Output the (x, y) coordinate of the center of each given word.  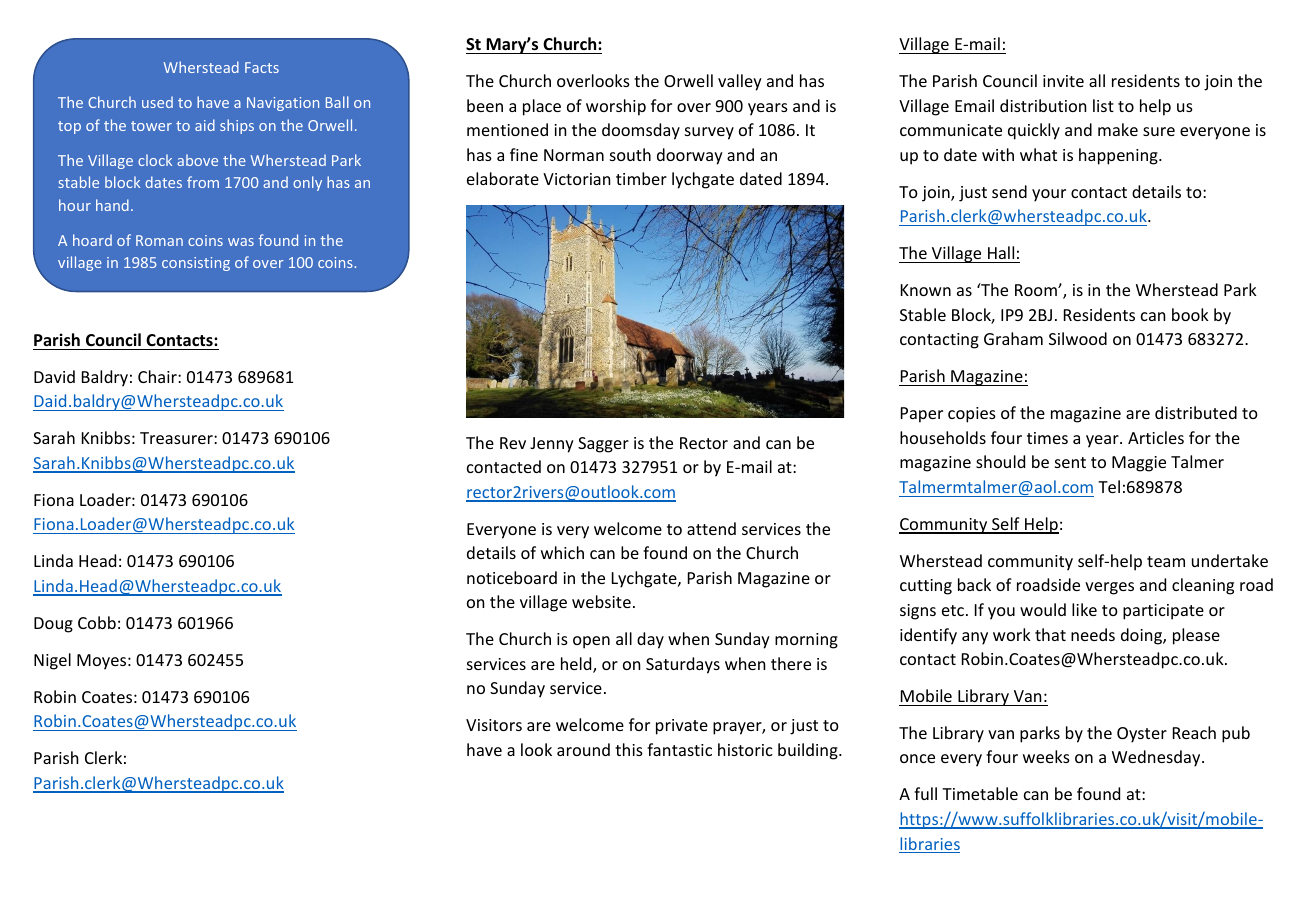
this (629, 749)
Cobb (97, 622)
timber (641, 178)
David (54, 376)
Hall (1001, 252)
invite (1063, 81)
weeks (1046, 756)
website (601, 601)
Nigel (52, 661)
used (157, 102)
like (1084, 609)
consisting (196, 264)
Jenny (552, 445)
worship (616, 107)
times (1047, 438)
